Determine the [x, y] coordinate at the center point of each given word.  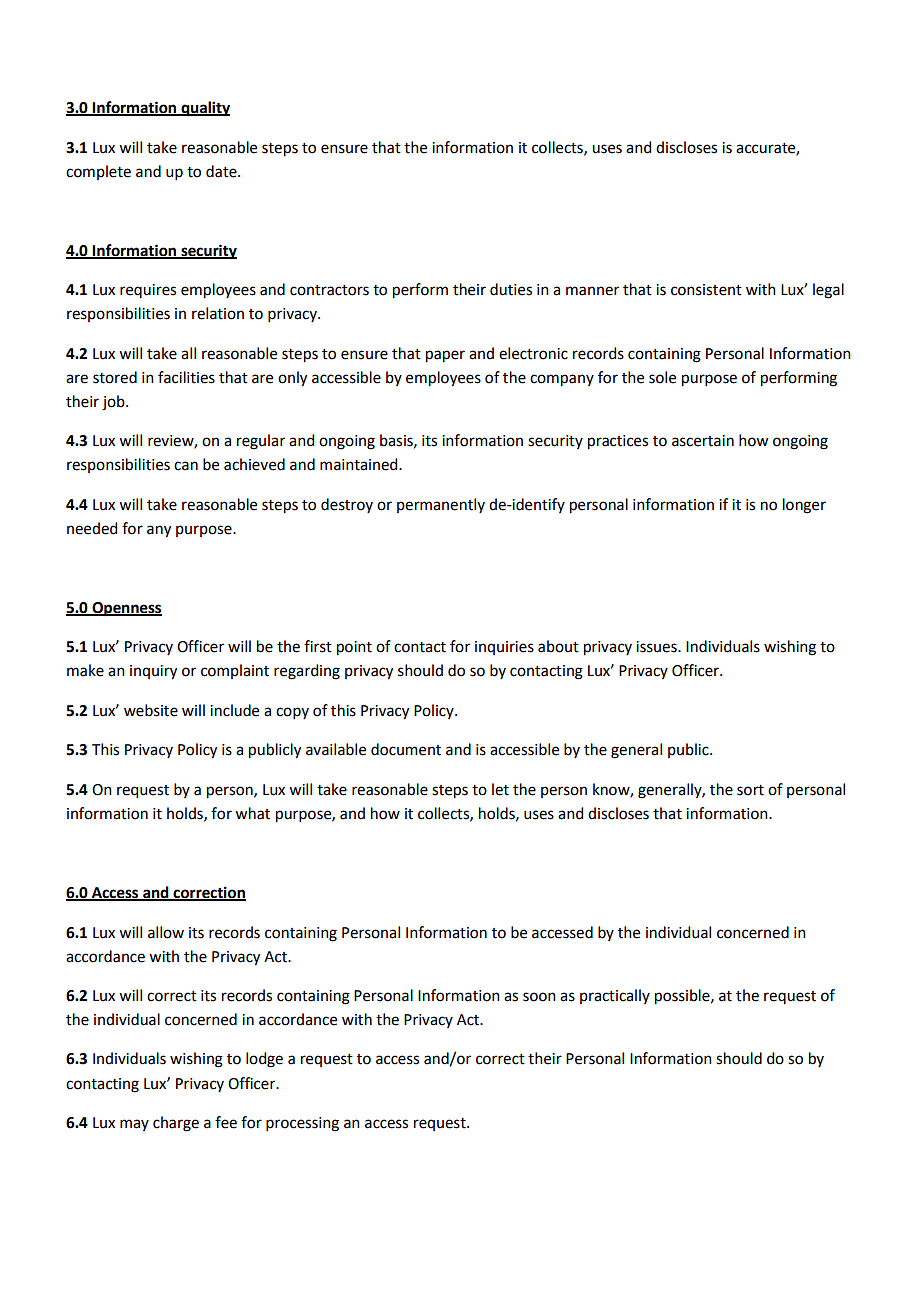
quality [204, 109]
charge [176, 1124]
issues [657, 647]
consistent [706, 290]
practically [615, 996]
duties [511, 289]
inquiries [504, 648]
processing [302, 1124]
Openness [126, 609]
